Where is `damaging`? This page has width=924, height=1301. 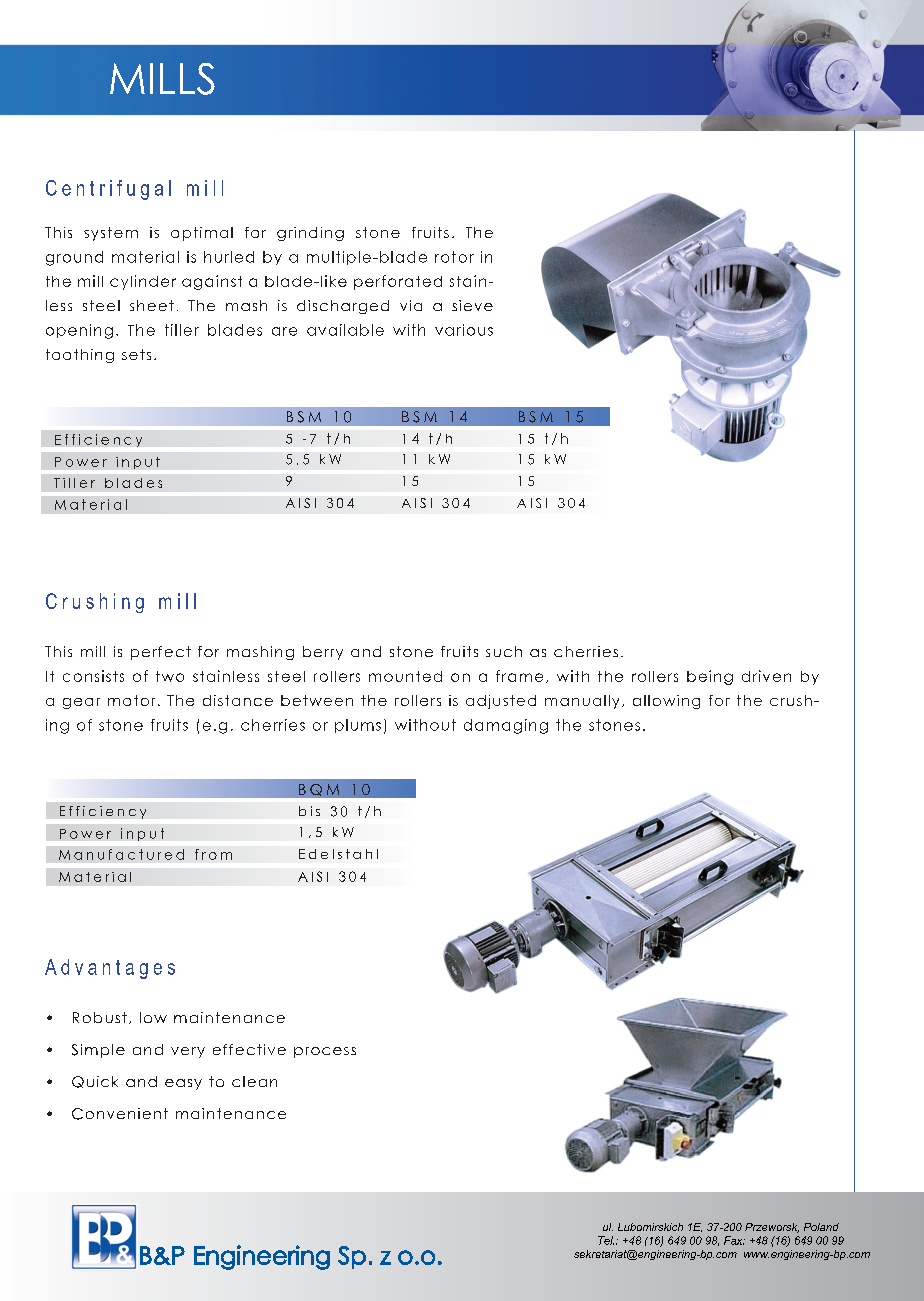
damaging is located at coordinates (506, 726).
